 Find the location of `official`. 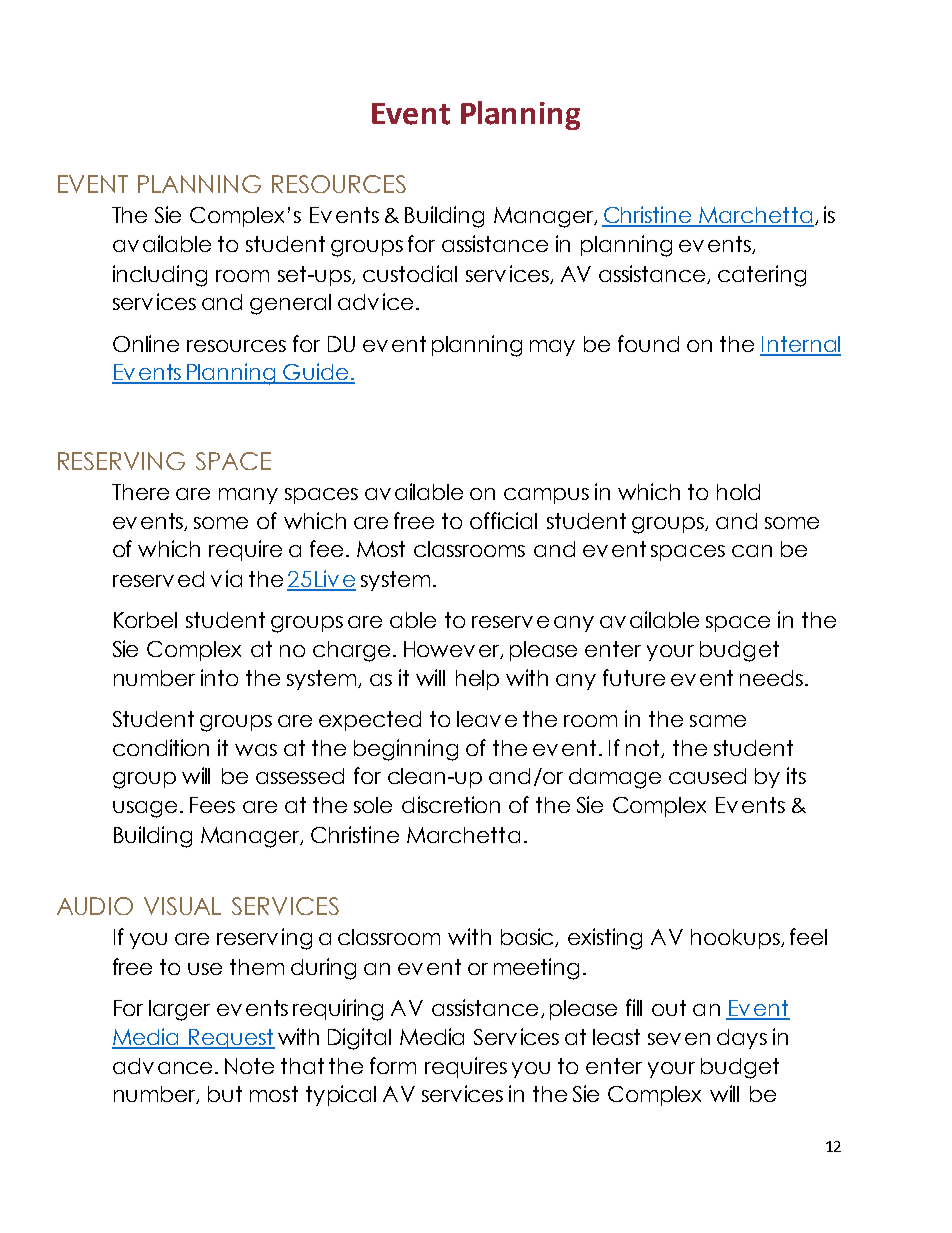

official is located at coordinates (503, 520).
